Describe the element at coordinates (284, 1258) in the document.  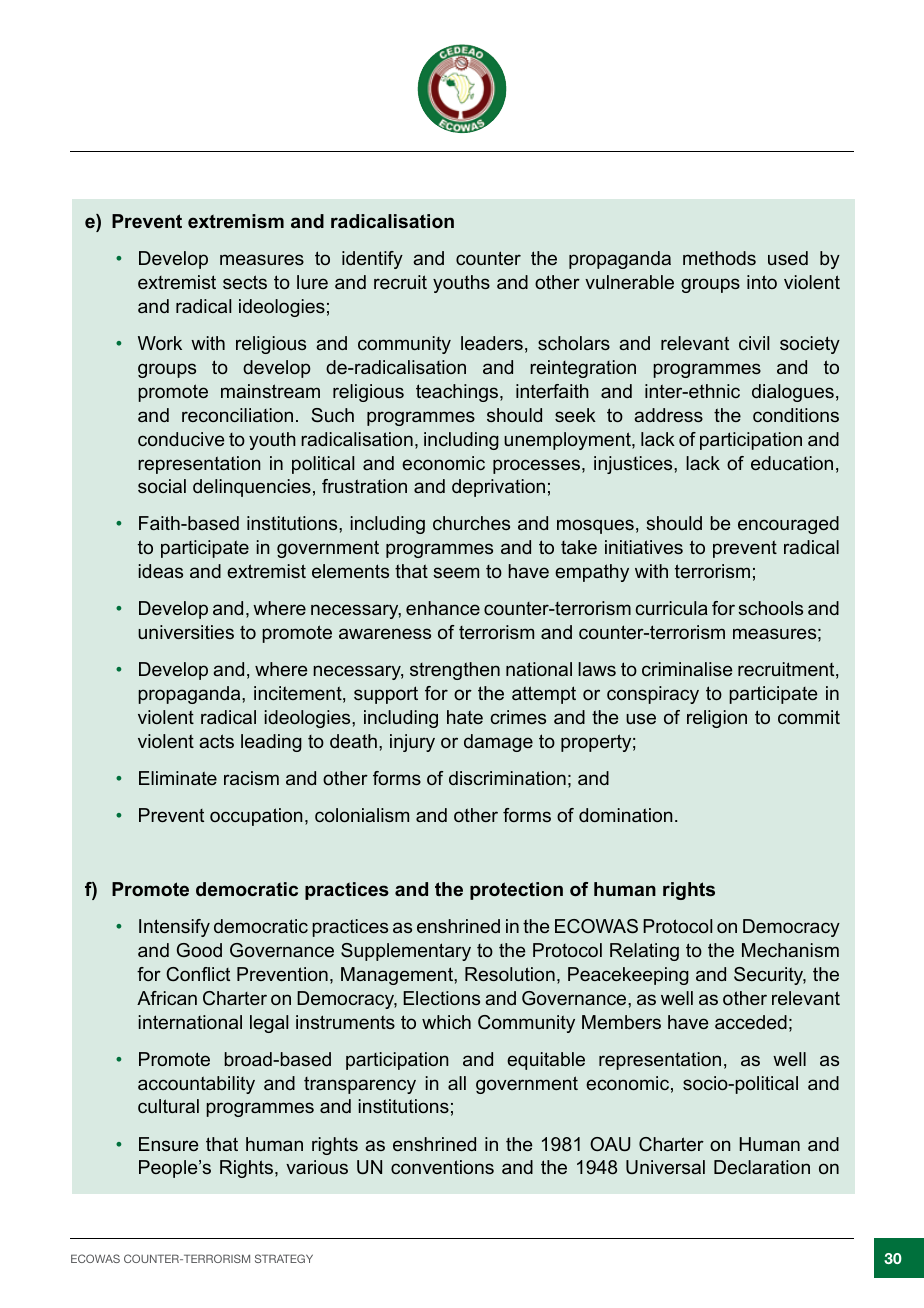
I see `STRATEGY` at that location.
